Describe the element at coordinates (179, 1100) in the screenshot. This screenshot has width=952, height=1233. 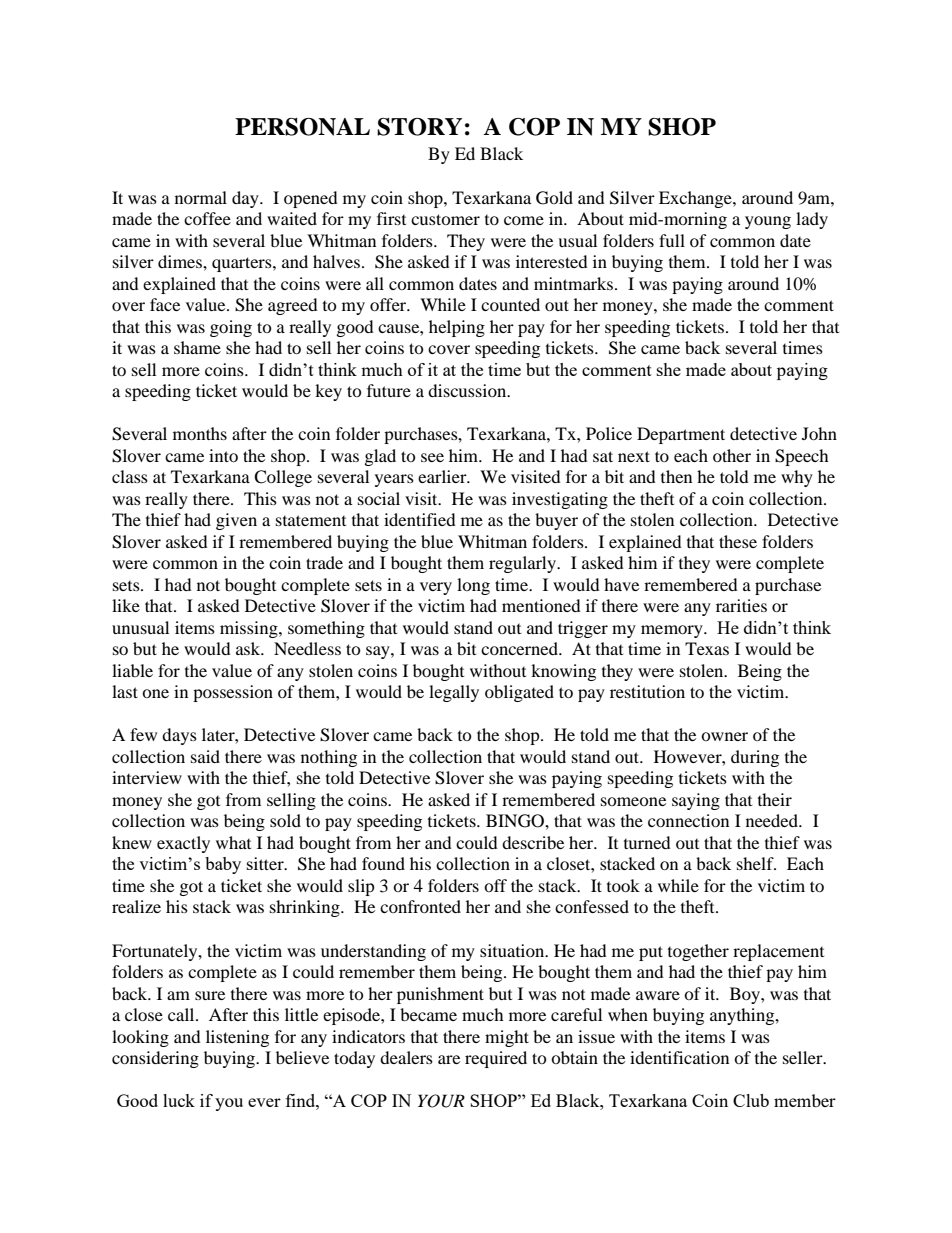
I see `luck` at that location.
